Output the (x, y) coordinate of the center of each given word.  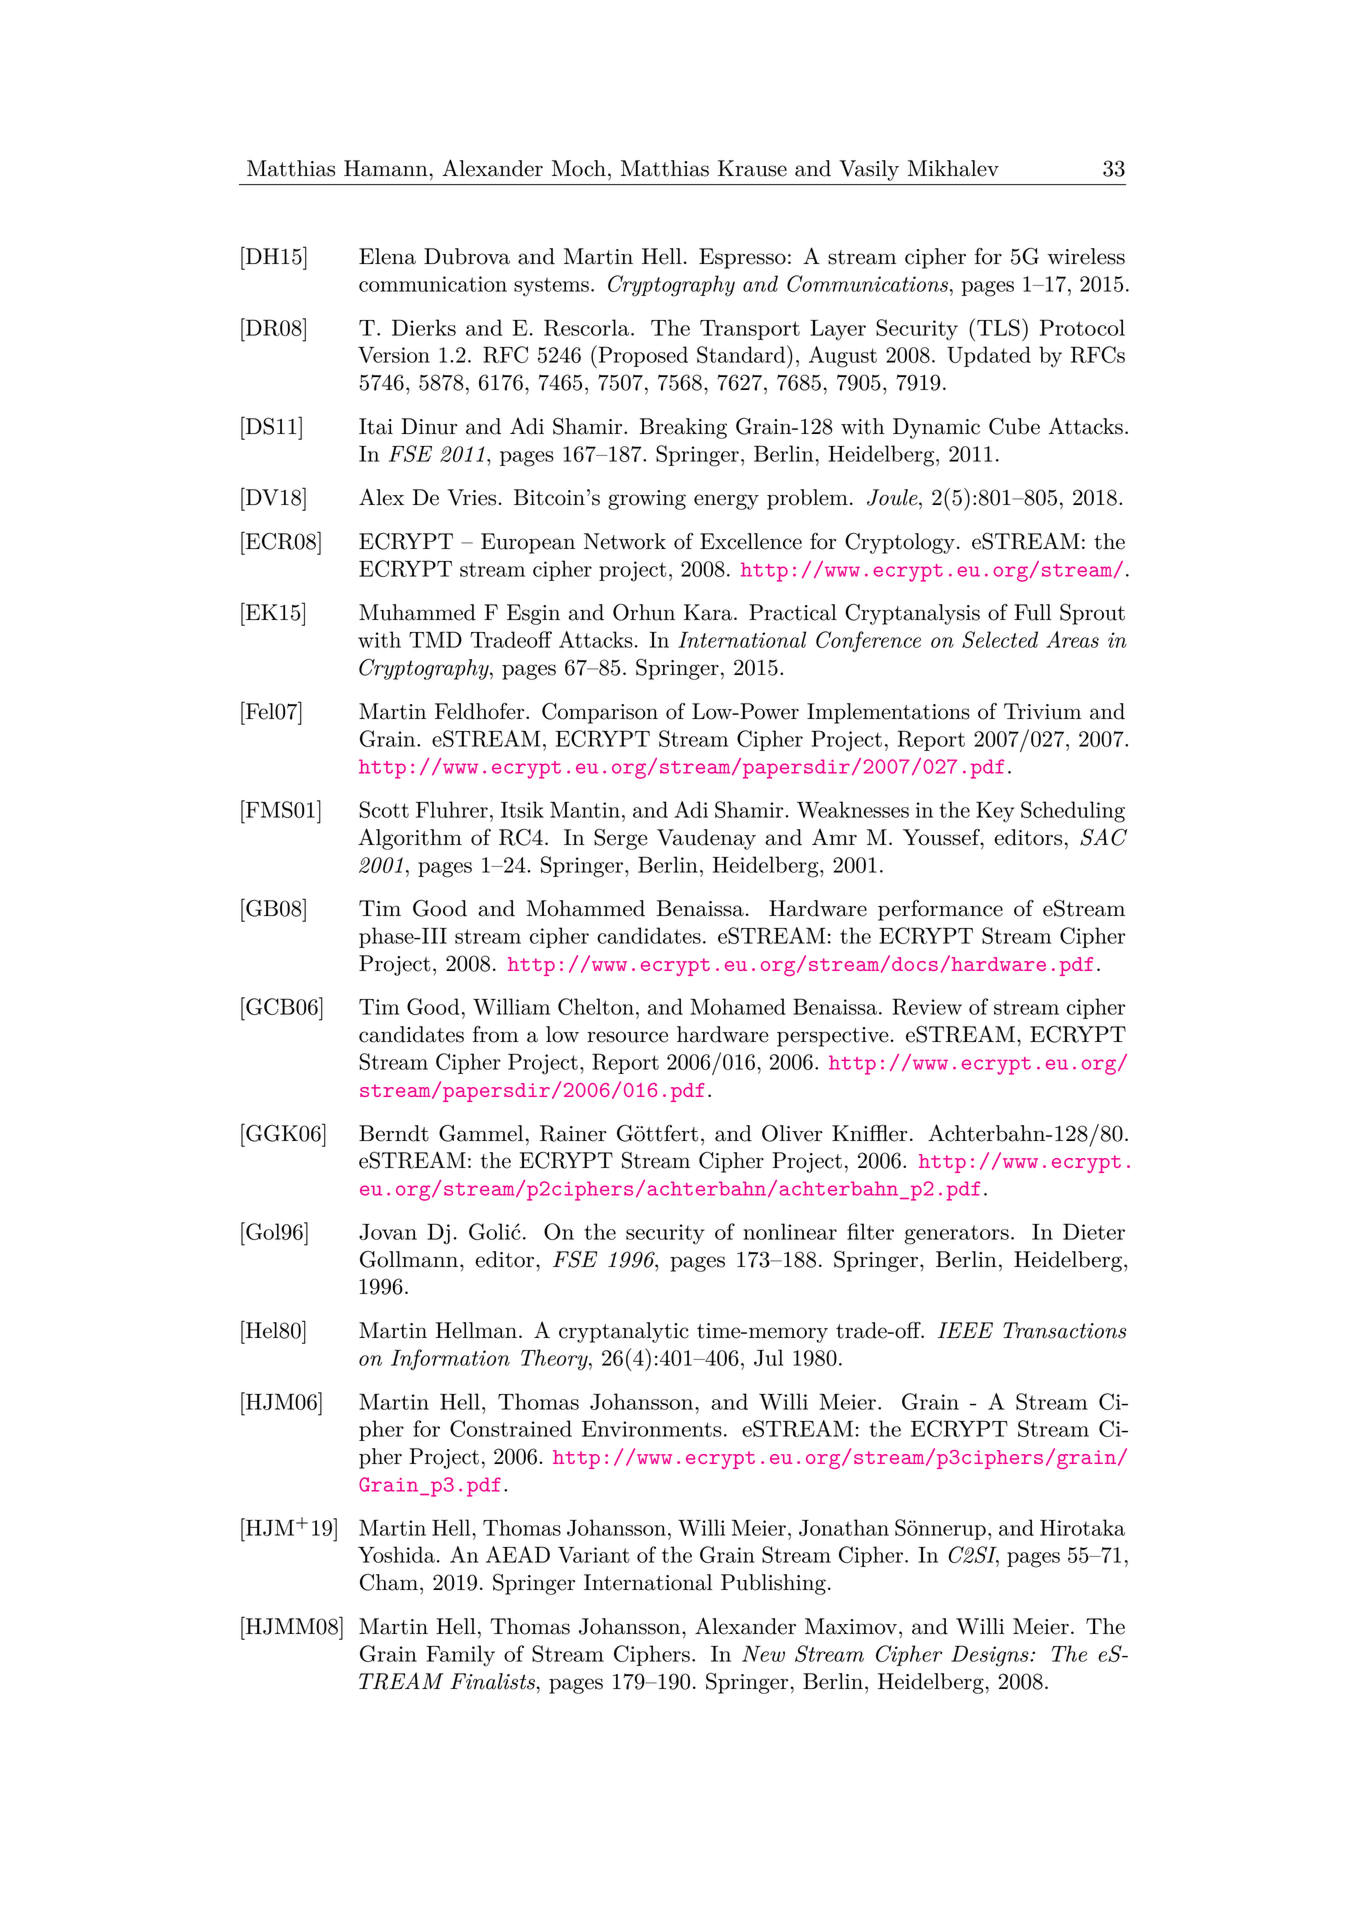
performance (940, 910)
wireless (1086, 256)
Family (460, 1656)
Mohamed (738, 1006)
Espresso (742, 258)
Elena (387, 256)
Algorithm (410, 839)
